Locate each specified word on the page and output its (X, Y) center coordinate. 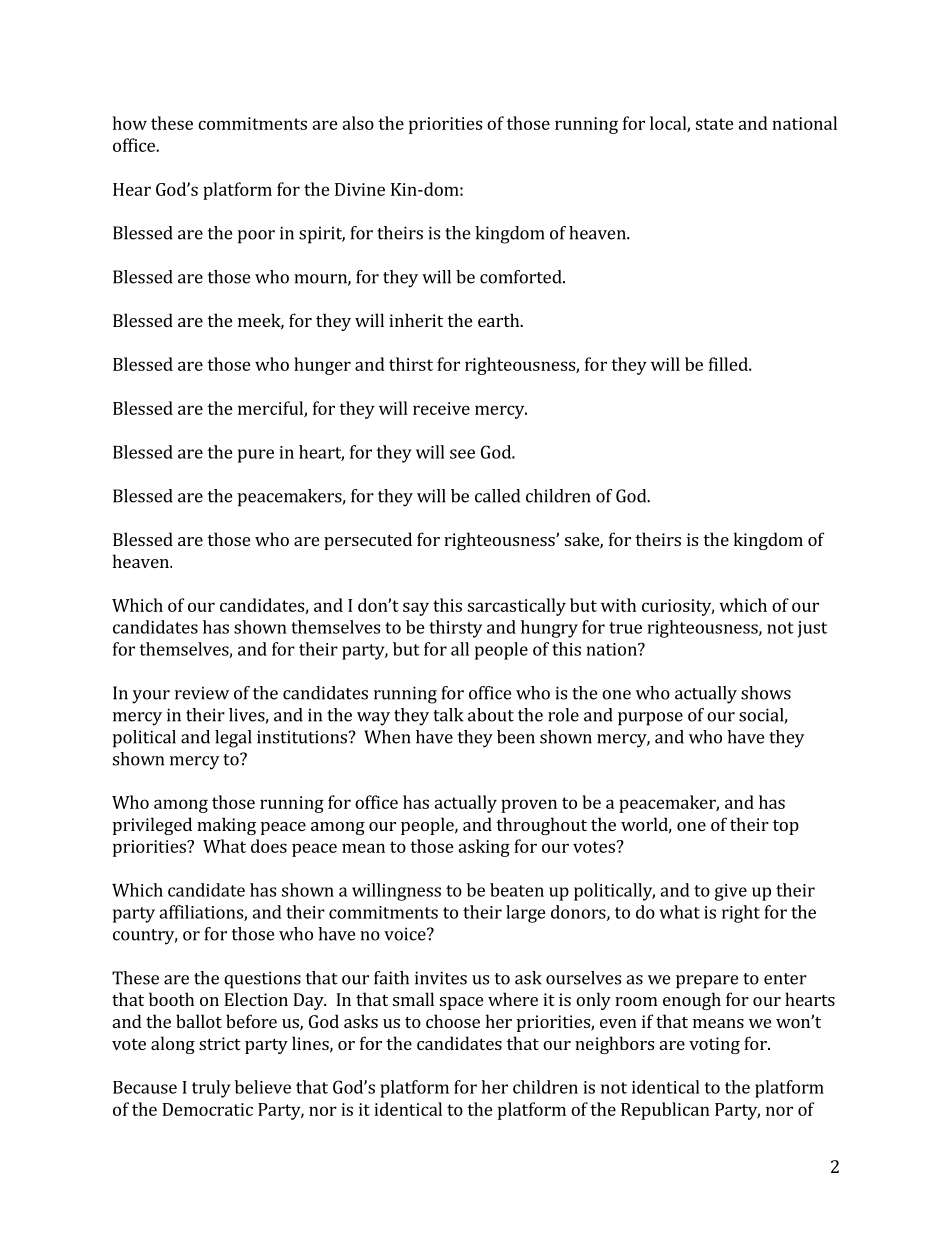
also (358, 123)
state (715, 124)
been (516, 737)
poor (256, 237)
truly (211, 1089)
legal (233, 739)
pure (256, 456)
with (618, 605)
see (462, 454)
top (786, 827)
